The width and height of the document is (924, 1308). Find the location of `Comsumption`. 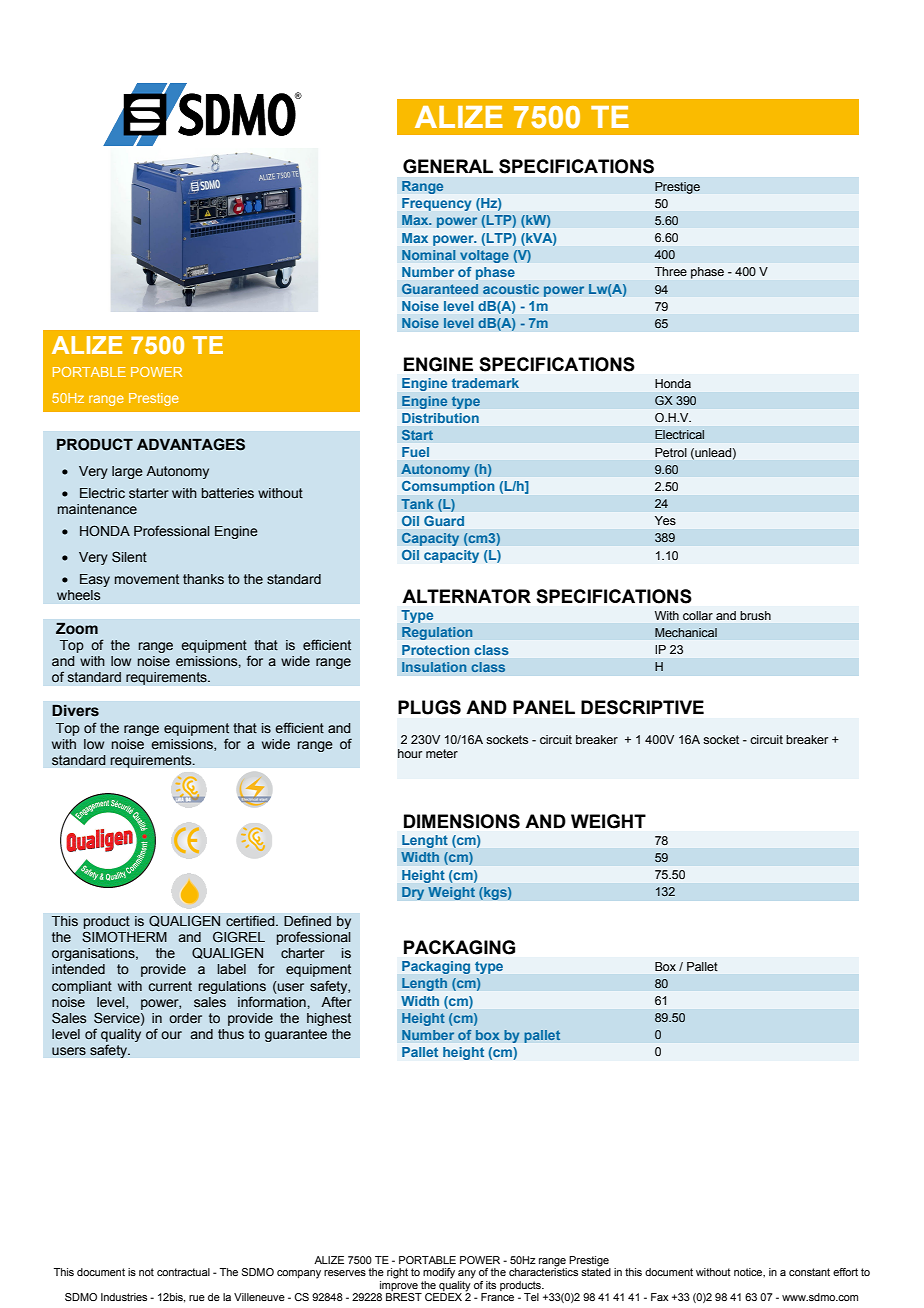

Comsumption is located at coordinates (448, 487).
